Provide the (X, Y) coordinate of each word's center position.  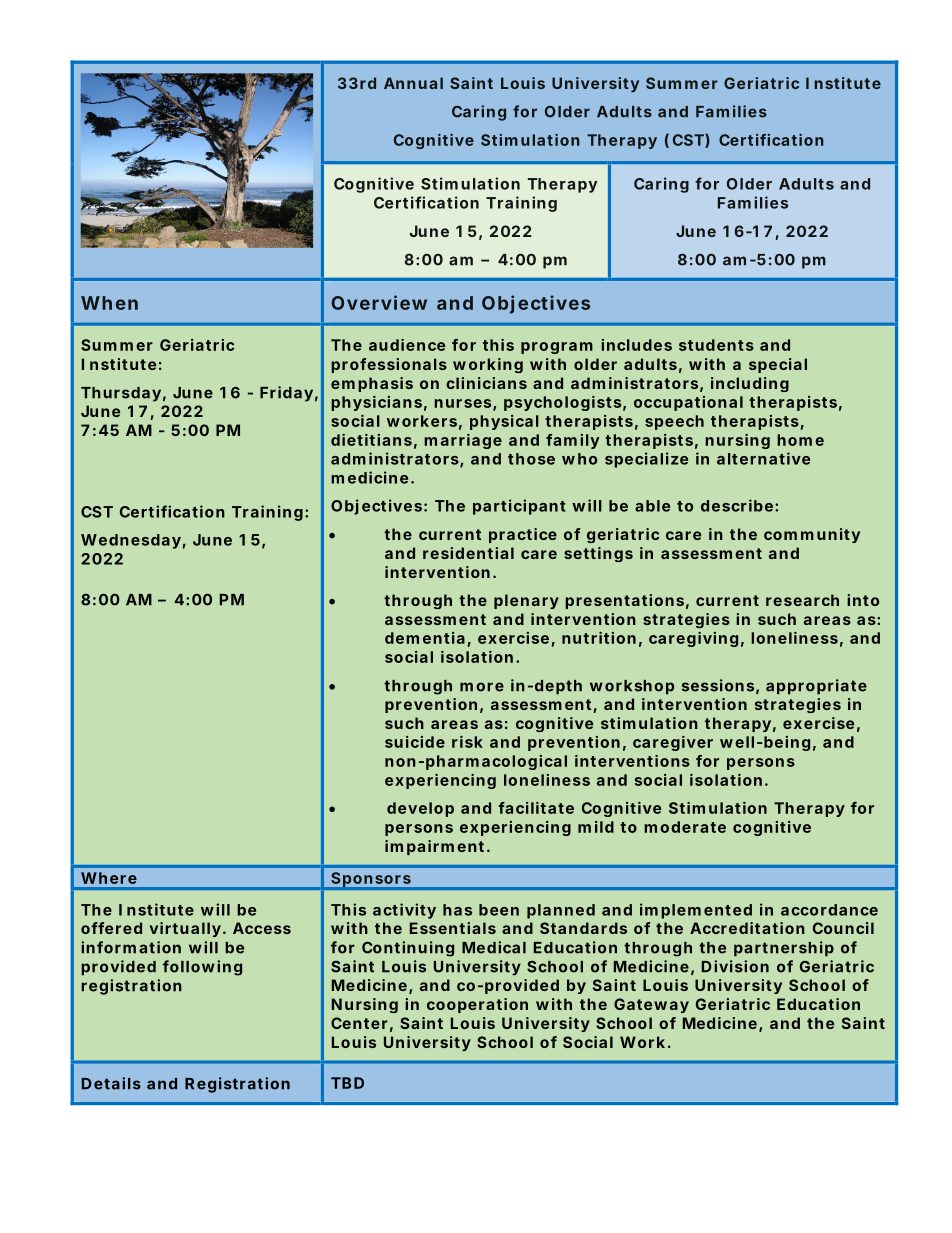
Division (735, 966)
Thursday (121, 394)
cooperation (477, 1005)
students (716, 345)
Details (111, 1083)
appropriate (816, 687)
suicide (415, 742)
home (800, 440)
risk (467, 742)
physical (504, 422)
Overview (379, 302)
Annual (413, 83)
